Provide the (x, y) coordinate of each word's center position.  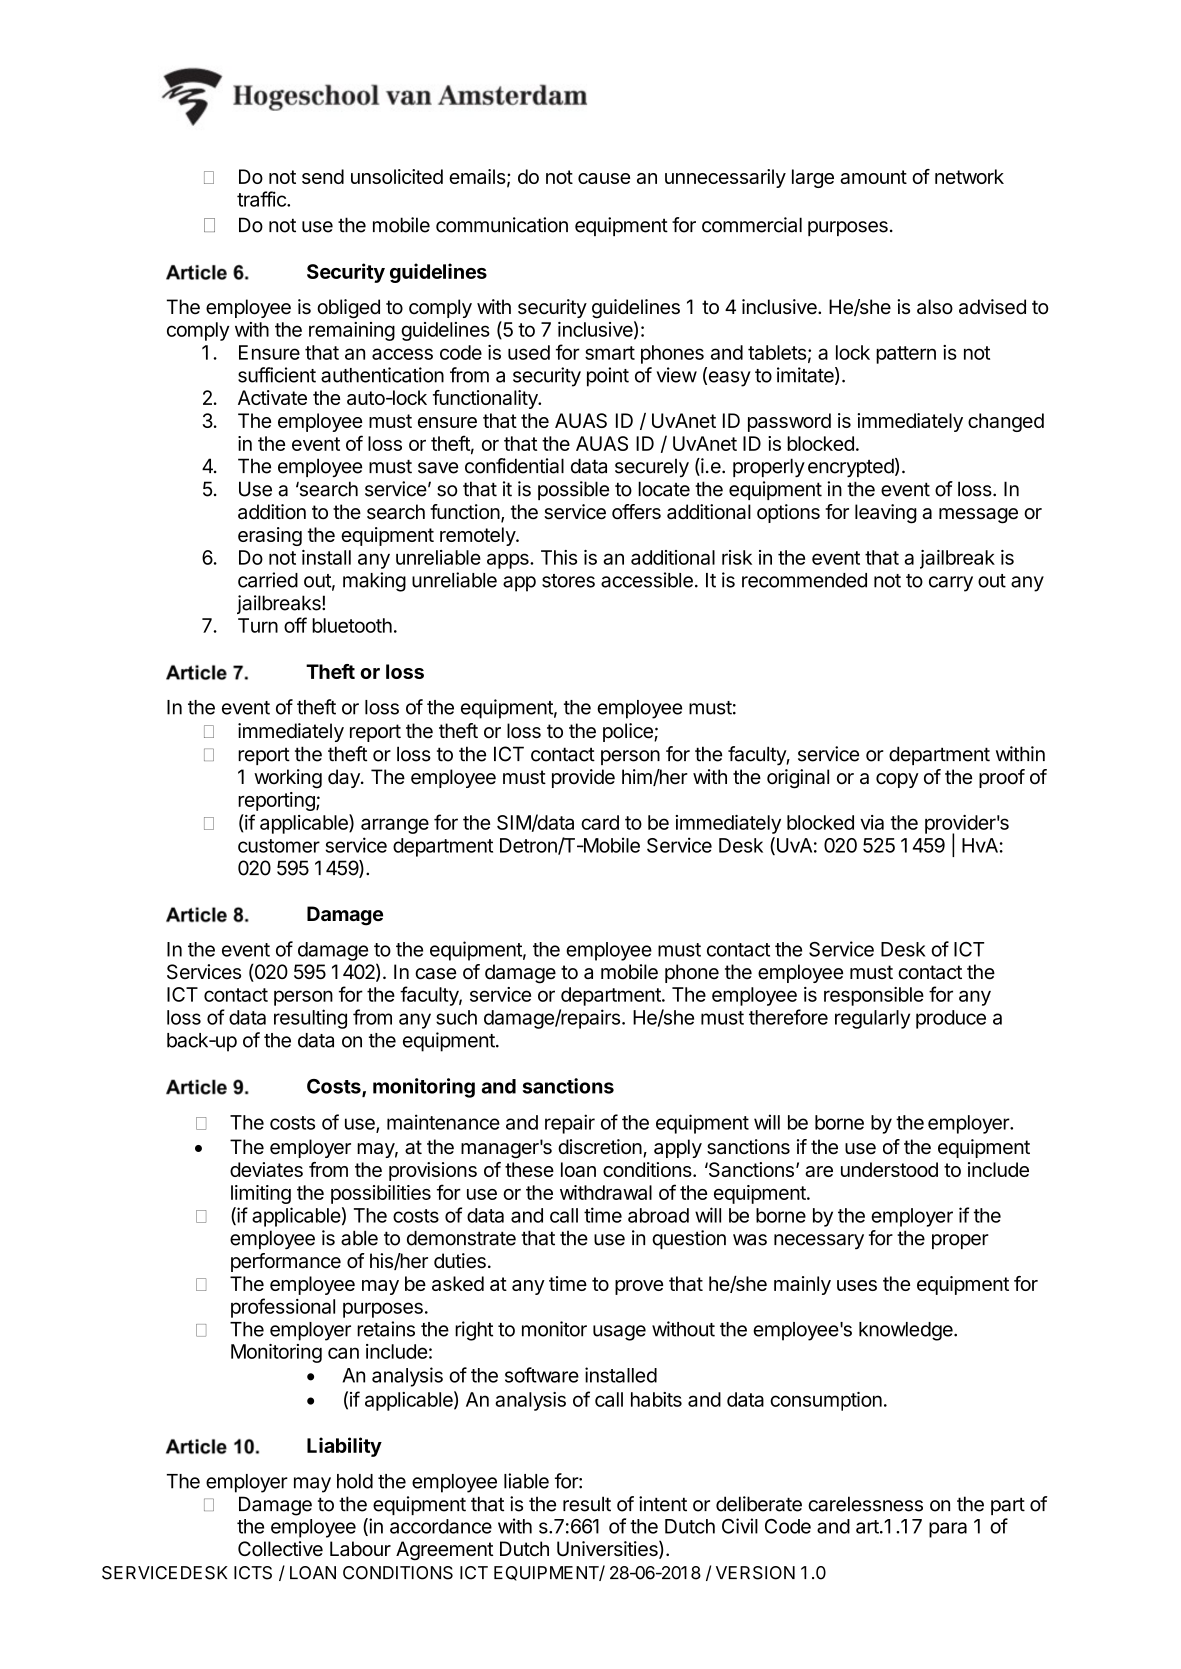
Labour (360, 1549)
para (948, 1530)
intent (663, 1504)
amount (873, 177)
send (323, 176)
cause (604, 178)
